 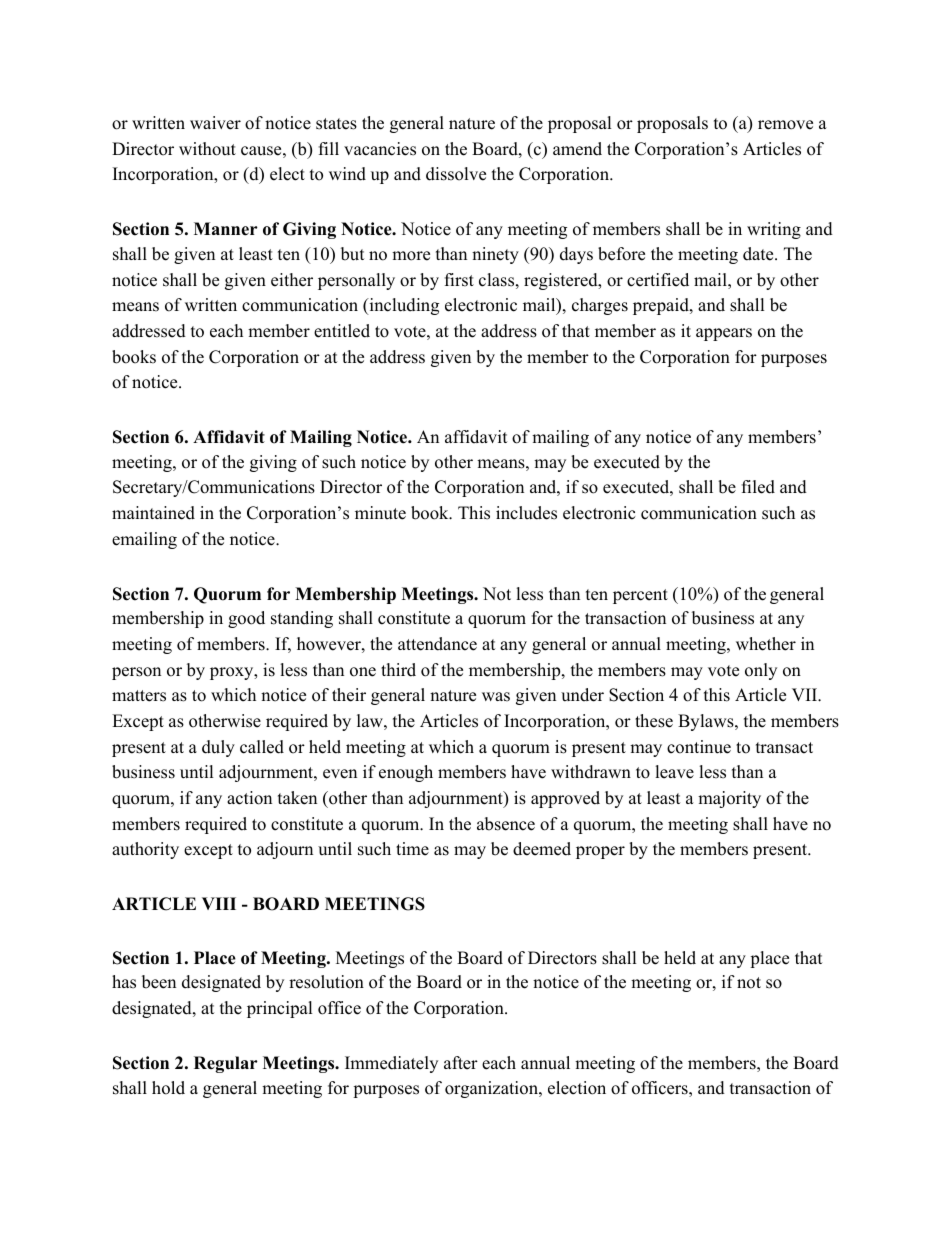 I want to click on Regular, so click(x=226, y=1064).
